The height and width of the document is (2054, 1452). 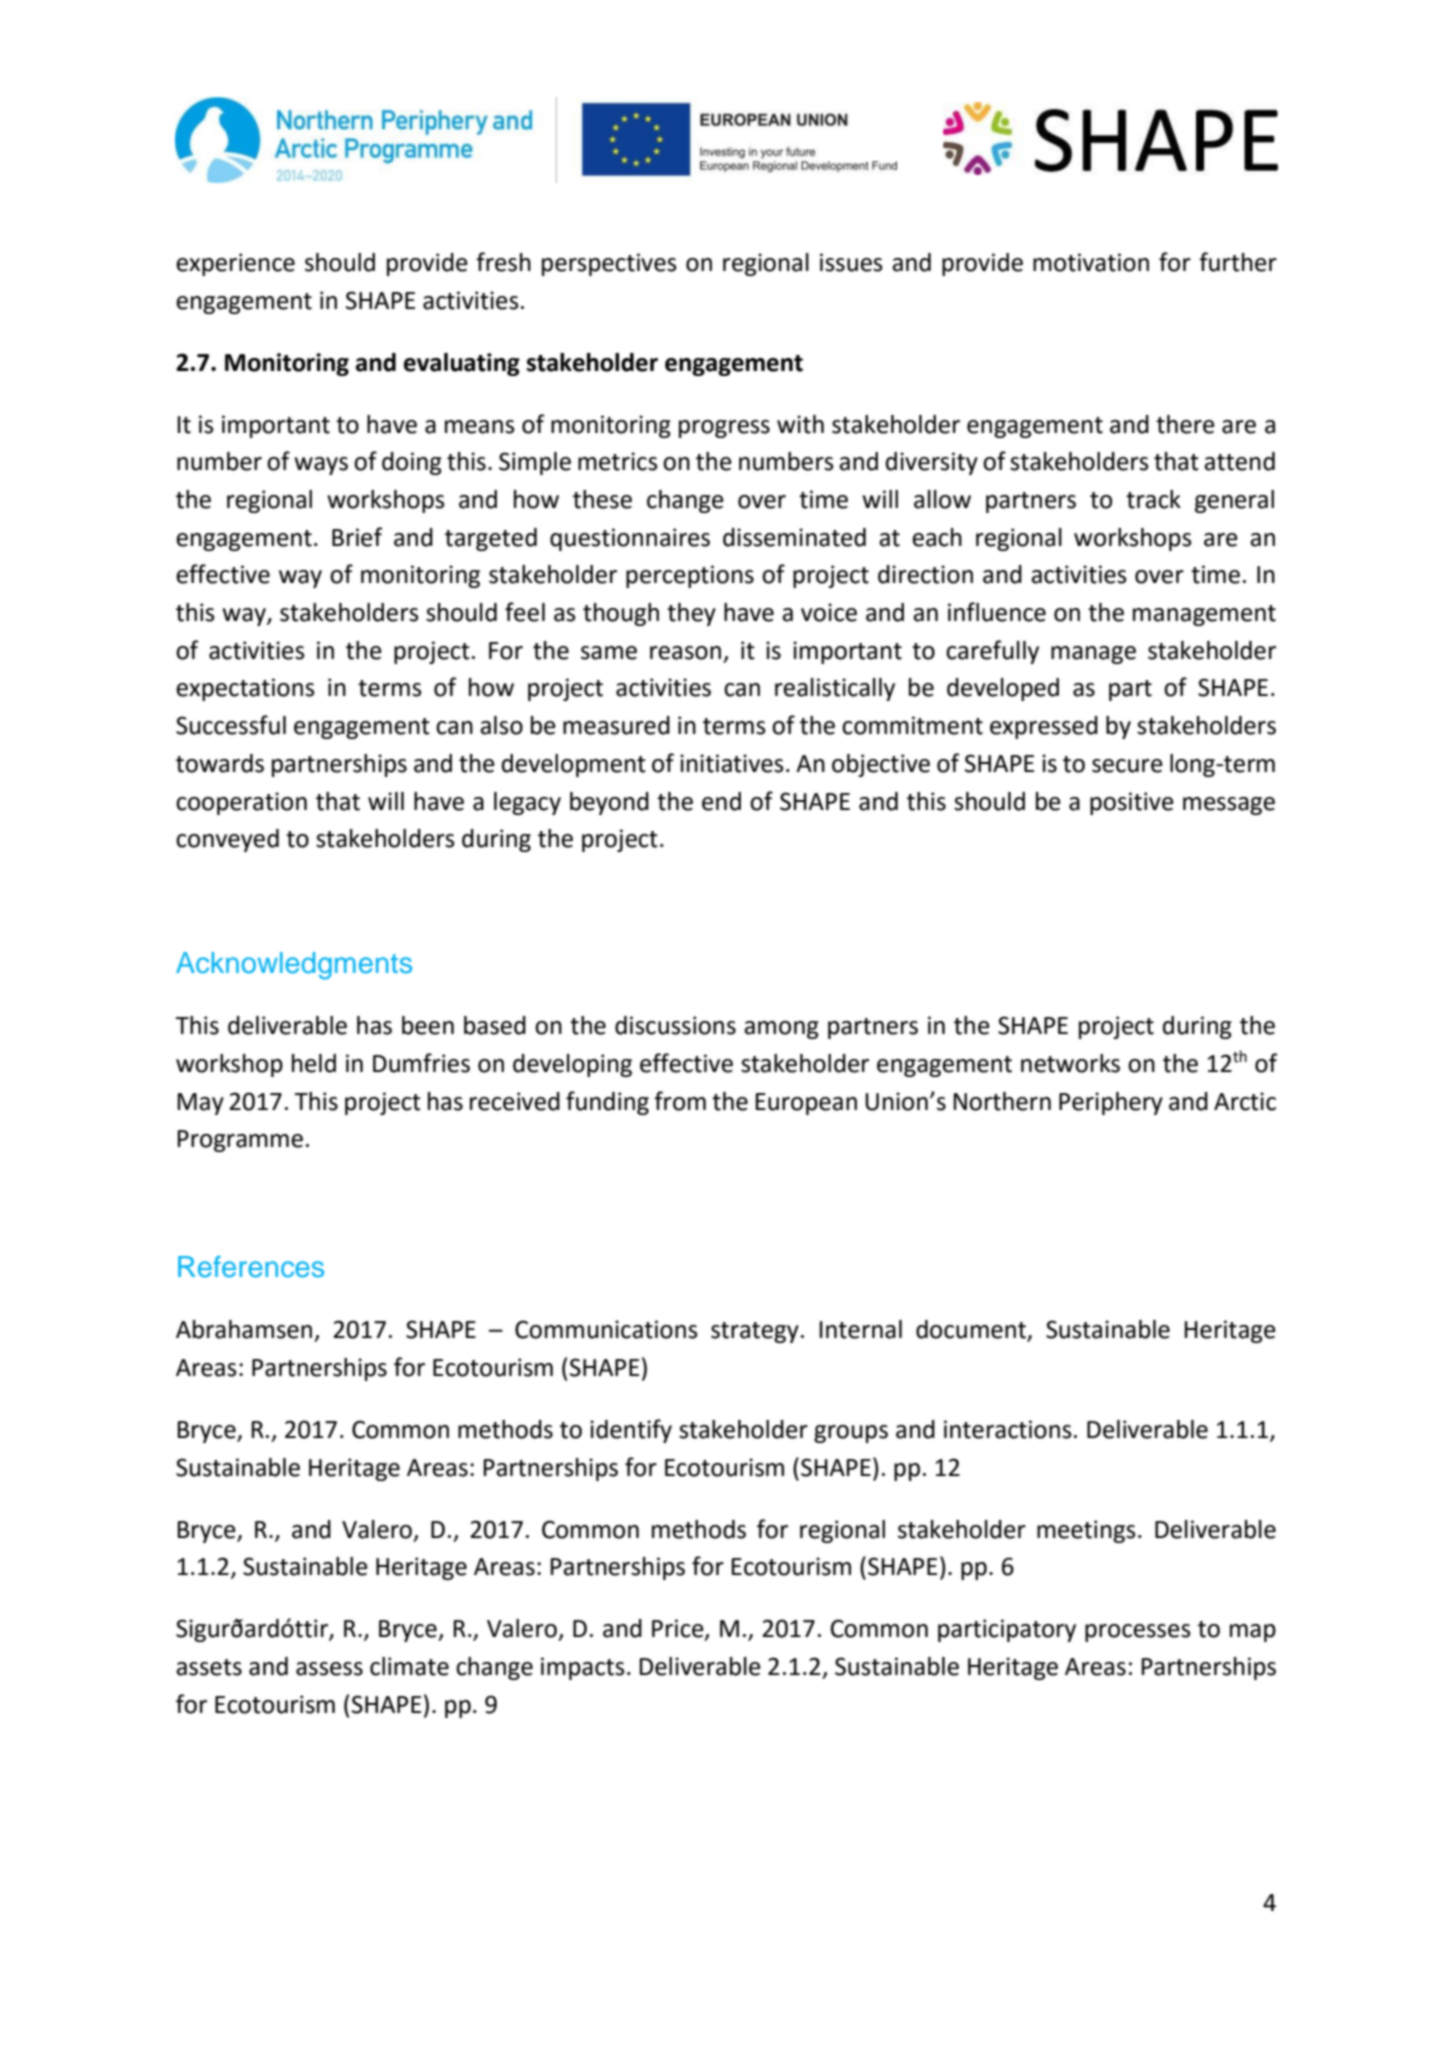 What do you see at coordinates (235, 264) in the document?
I see `experience` at bounding box center [235, 264].
